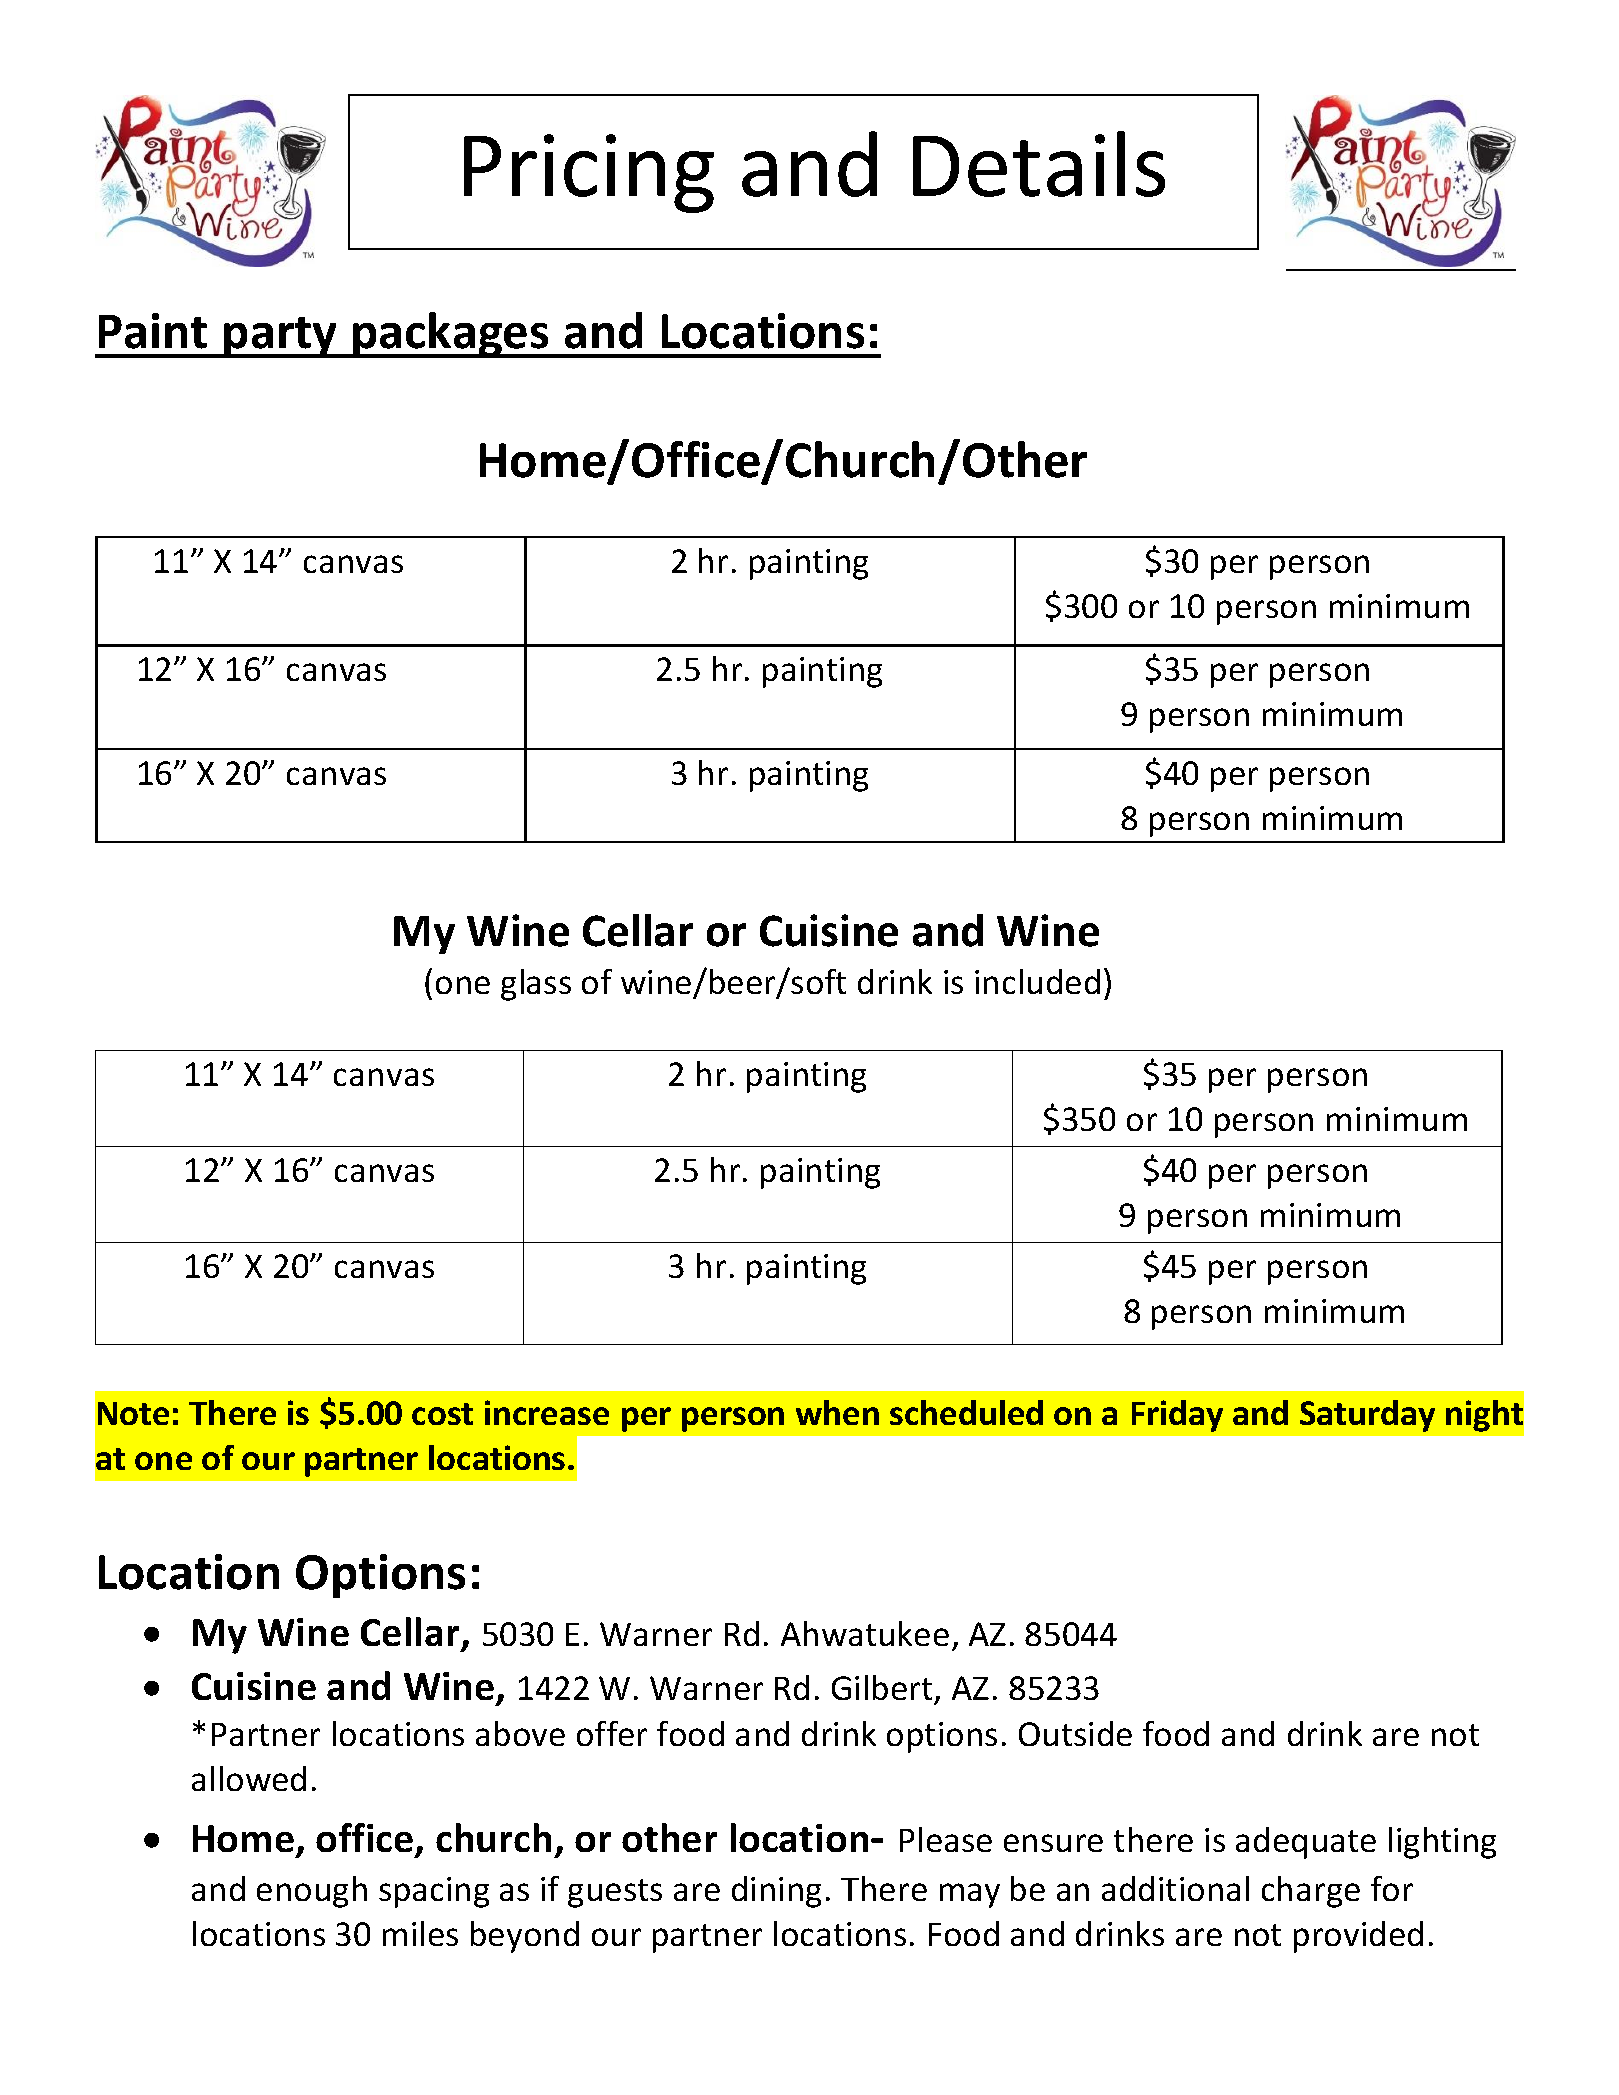  Describe the element at coordinates (536, 985) in the screenshot. I see `glass` at that location.
